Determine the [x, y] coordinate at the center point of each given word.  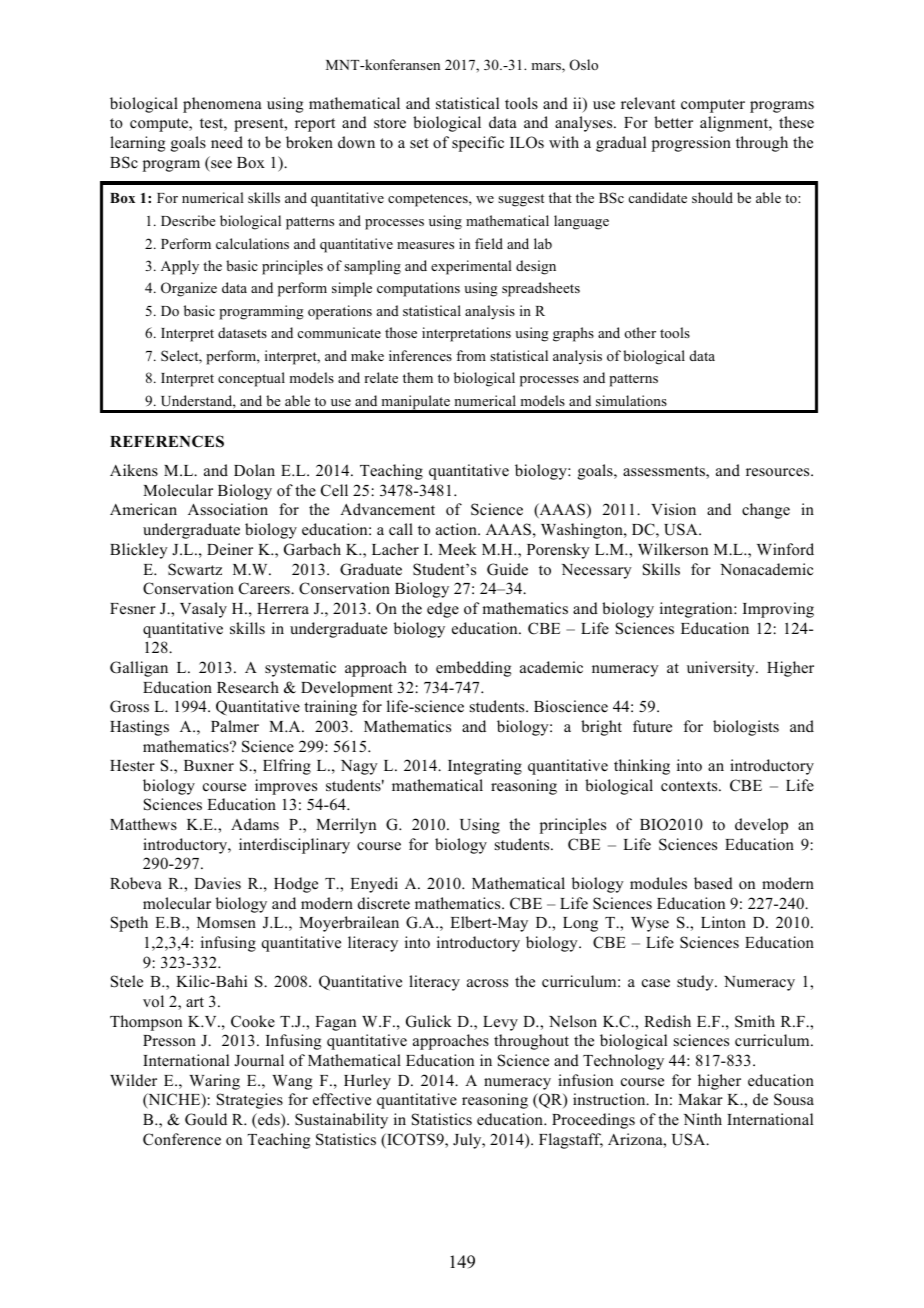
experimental [471, 267]
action [457, 529]
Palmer [235, 726]
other [640, 332]
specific [478, 144]
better [673, 122]
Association [228, 509]
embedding [473, 669]
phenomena [222, 105]
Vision [673, 509]
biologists [746, 728]
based [713, 883]
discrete [384, 903]
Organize [189, 289]
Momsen [226, 923]
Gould [206, 1119]
